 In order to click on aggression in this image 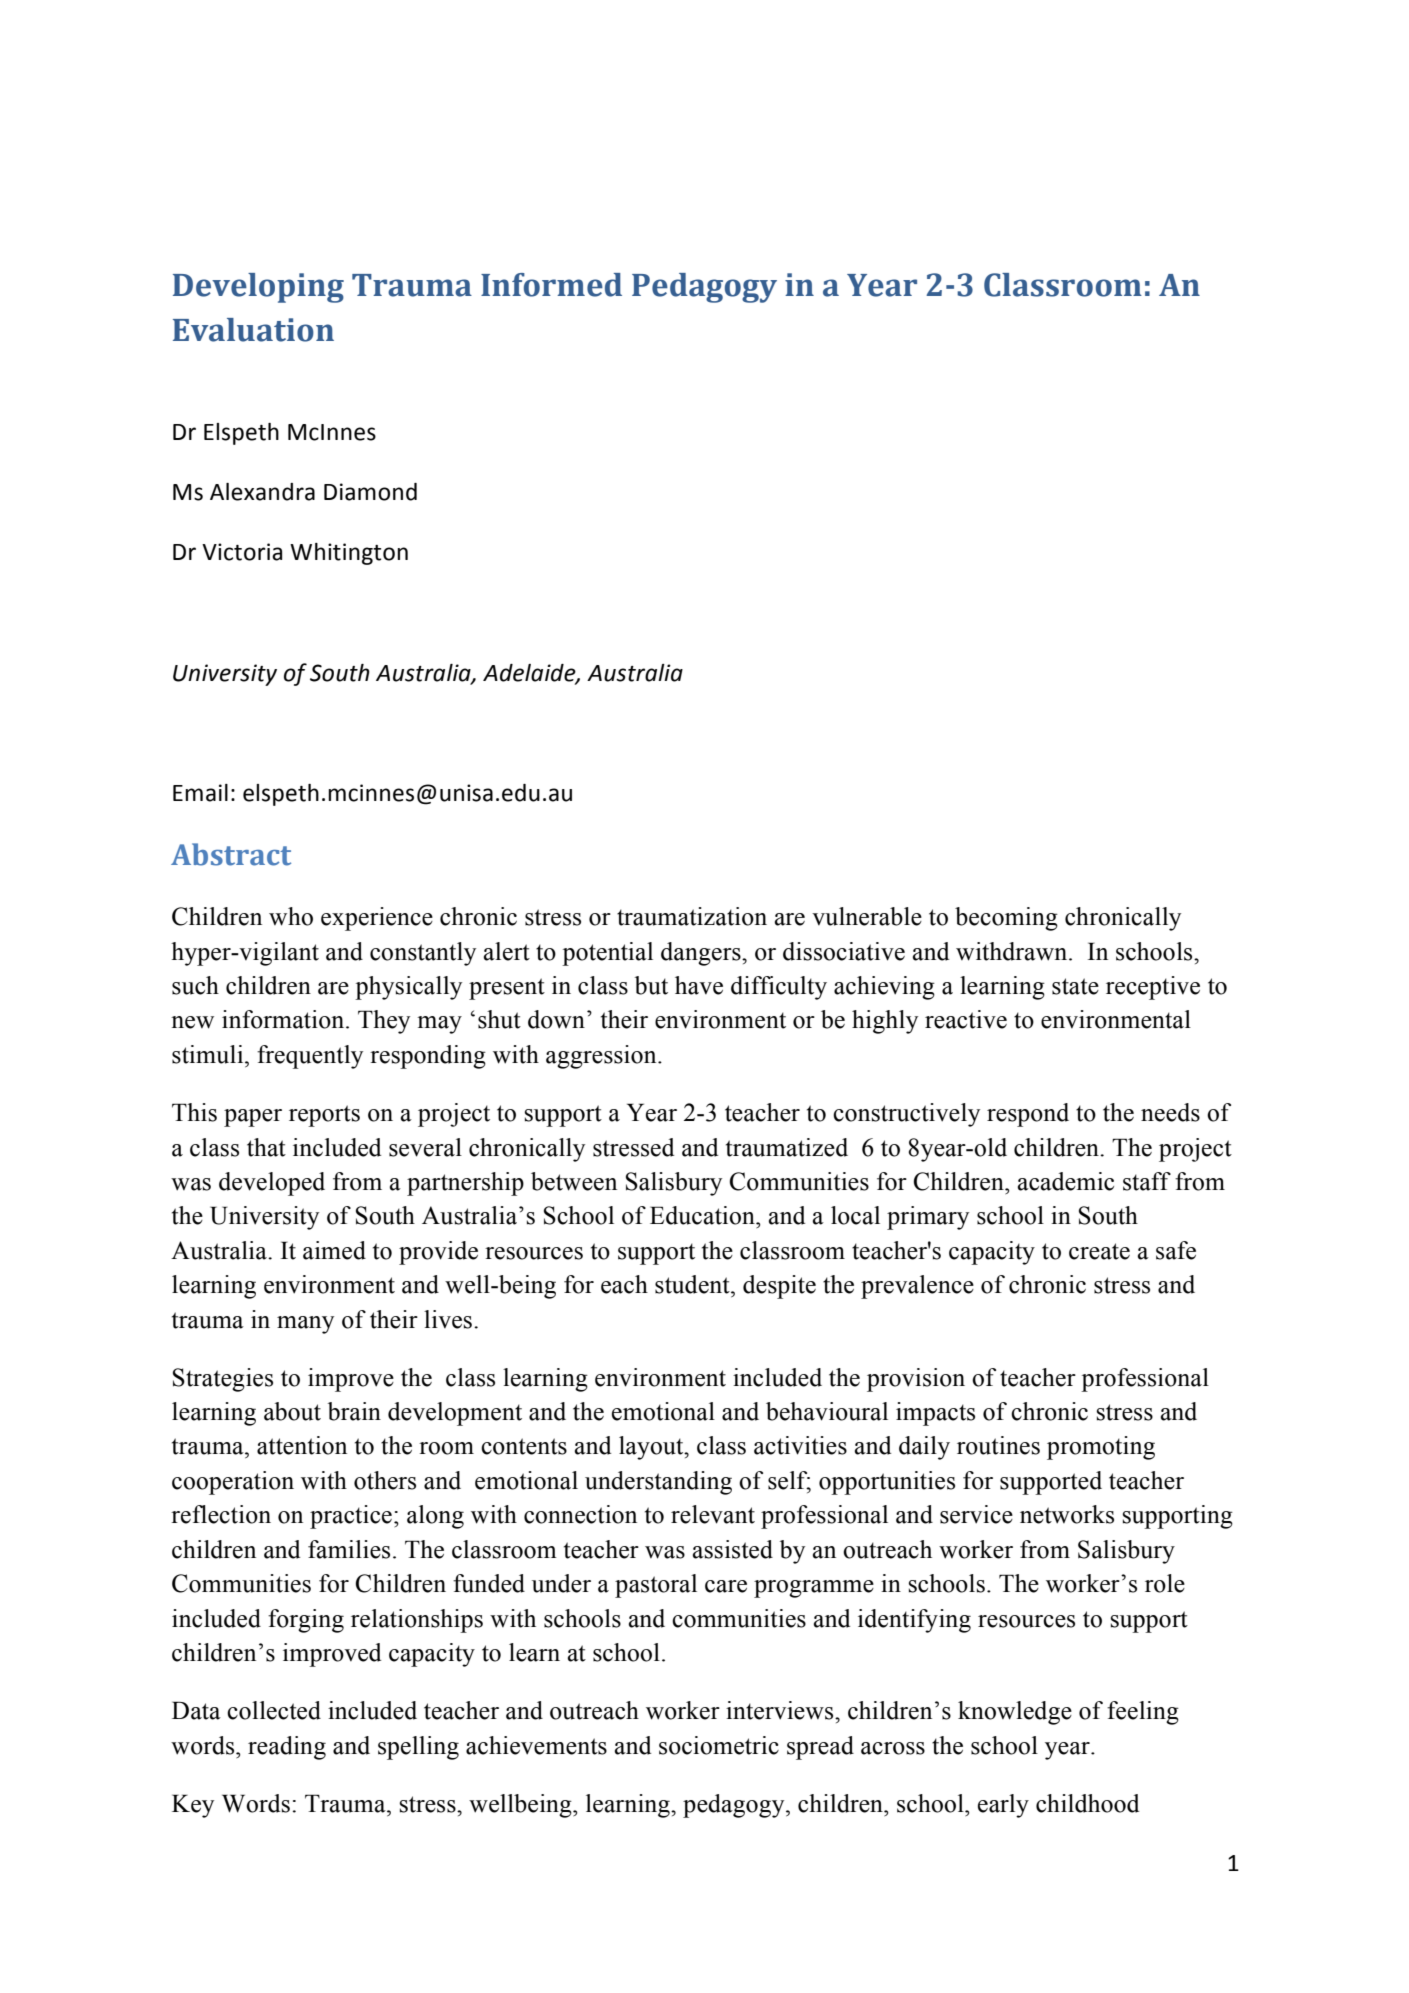, I will do `click(602, 1057)`.
